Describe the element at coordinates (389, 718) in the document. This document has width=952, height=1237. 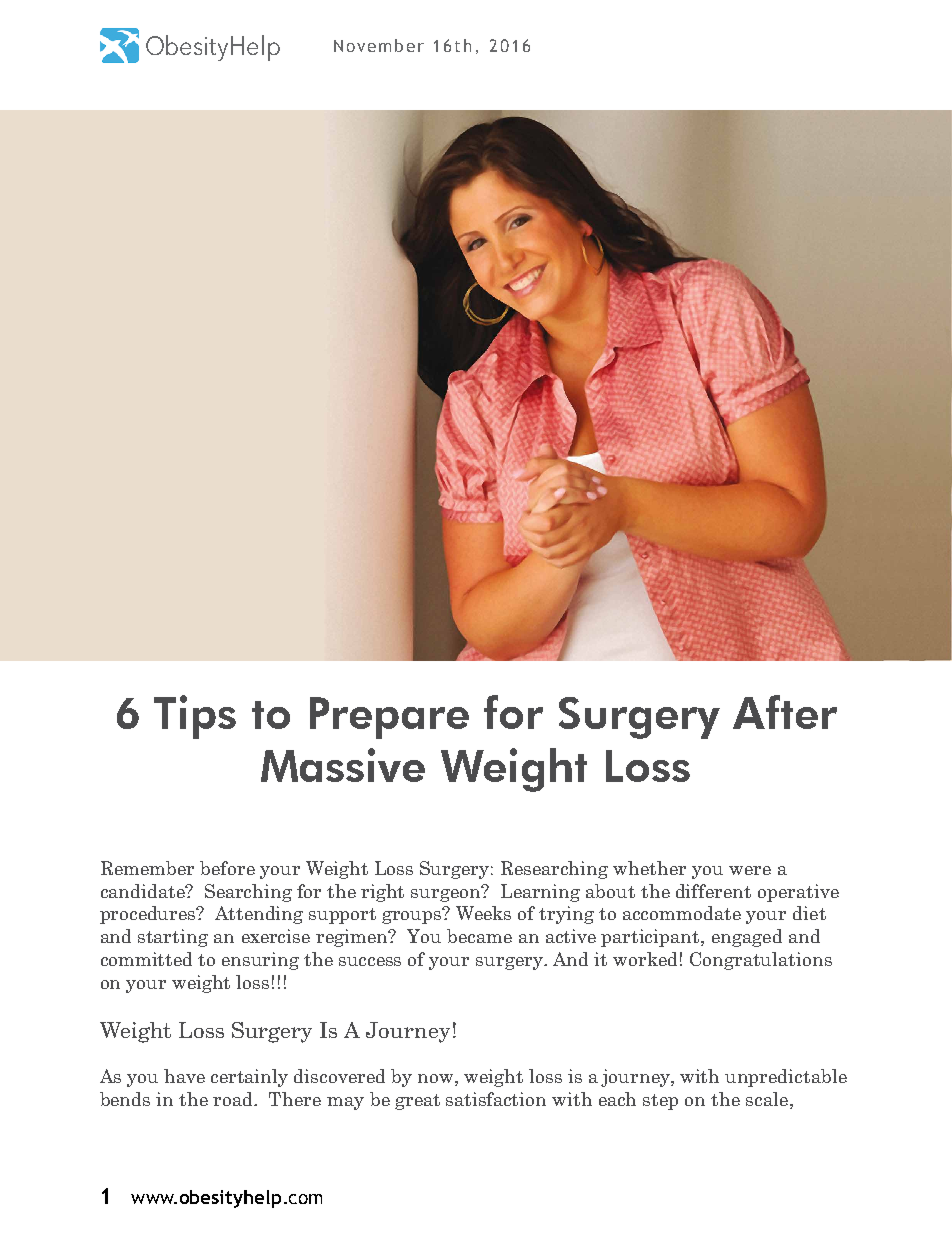
I see `Prepare` at that location.
